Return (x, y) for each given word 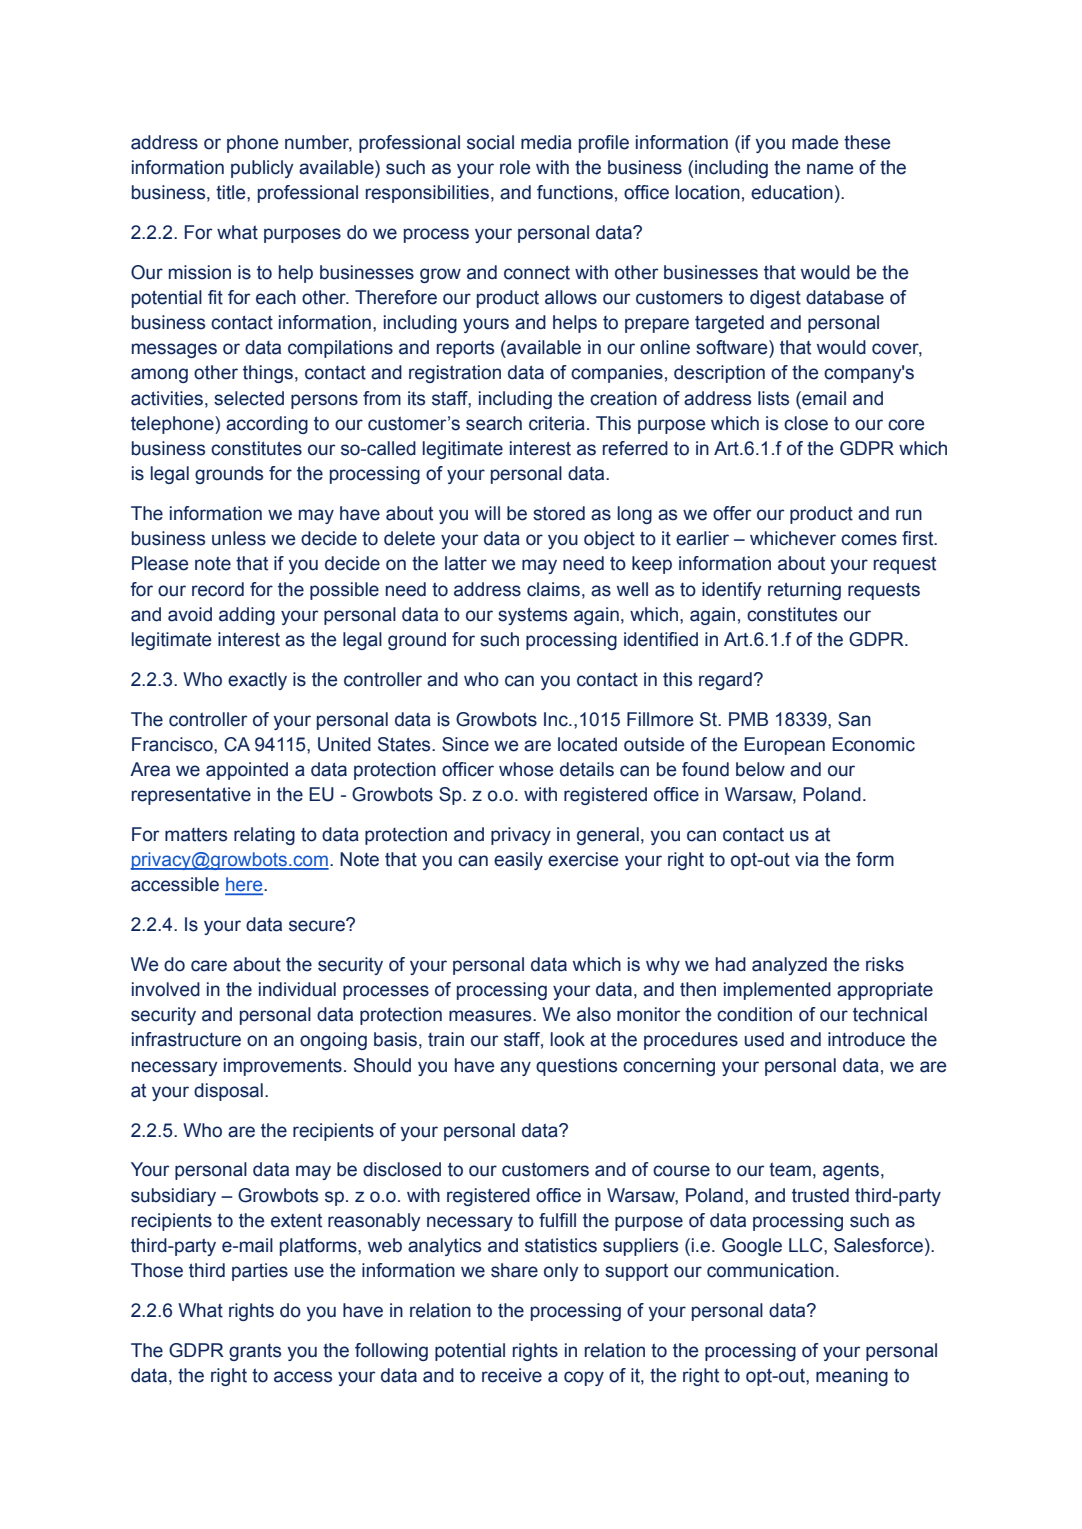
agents (851, 1171)
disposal (228, 1092)
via (807, 859)
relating (264, 836)
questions (576, 1067)
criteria (557, 423)
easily (518, 861)
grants (255, 1352)
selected (249, 398)
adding (247, 616)
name (830, 169)
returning (804, 591)
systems (532, 616)
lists (773, 398)
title (232, 192)
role (515, 167)
